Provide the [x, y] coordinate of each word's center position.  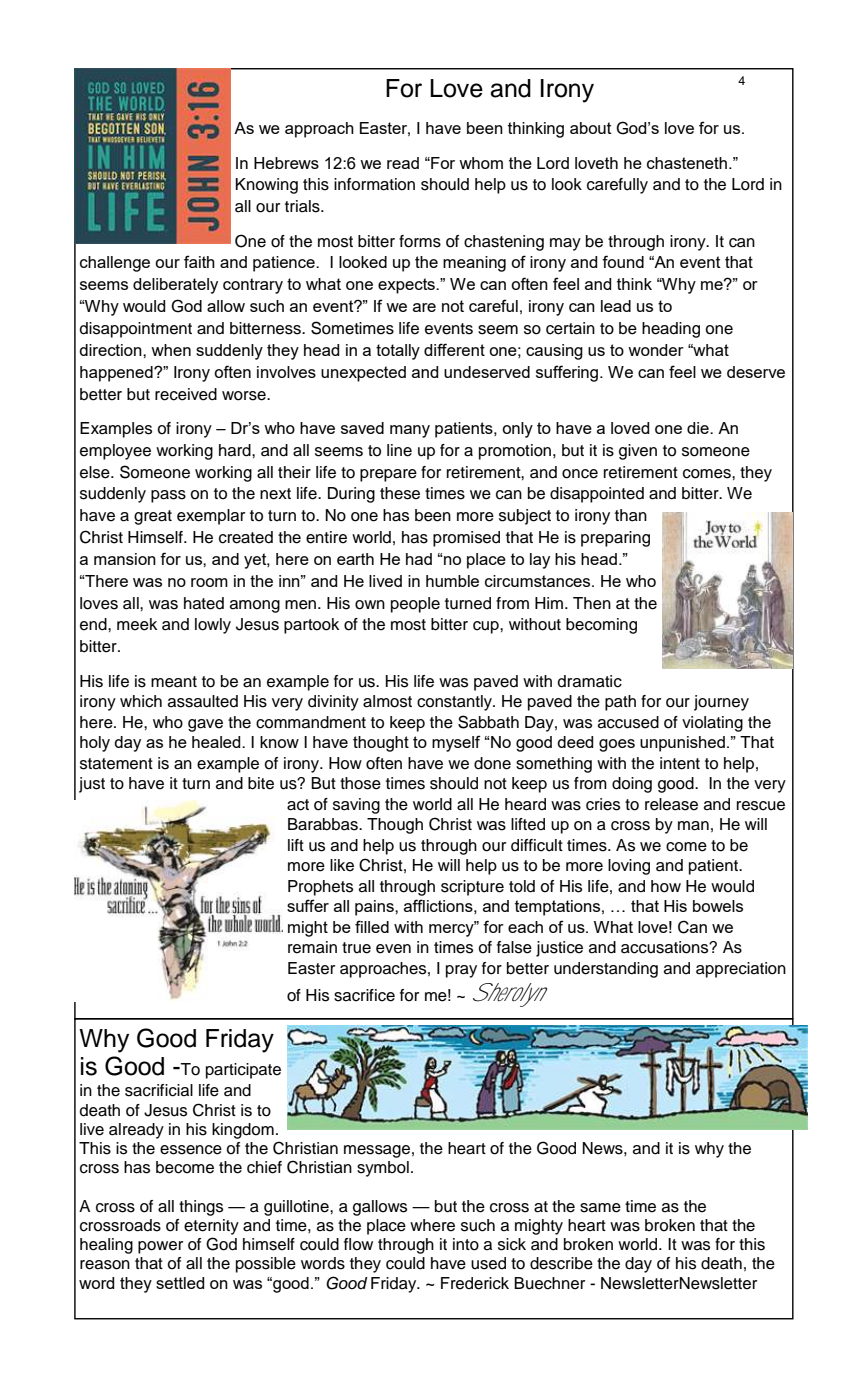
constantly [455, 703]
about [591, 128]
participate [243, 1071]
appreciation [741, 970]
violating [712, 724]
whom [481, 163]
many [410, 431]
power [160, 1247]
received [186, 394]
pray [461, 971]
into [466, 1244]
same [600, 1208]
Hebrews [286, 163]
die [699, 428]
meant [174, 682]
